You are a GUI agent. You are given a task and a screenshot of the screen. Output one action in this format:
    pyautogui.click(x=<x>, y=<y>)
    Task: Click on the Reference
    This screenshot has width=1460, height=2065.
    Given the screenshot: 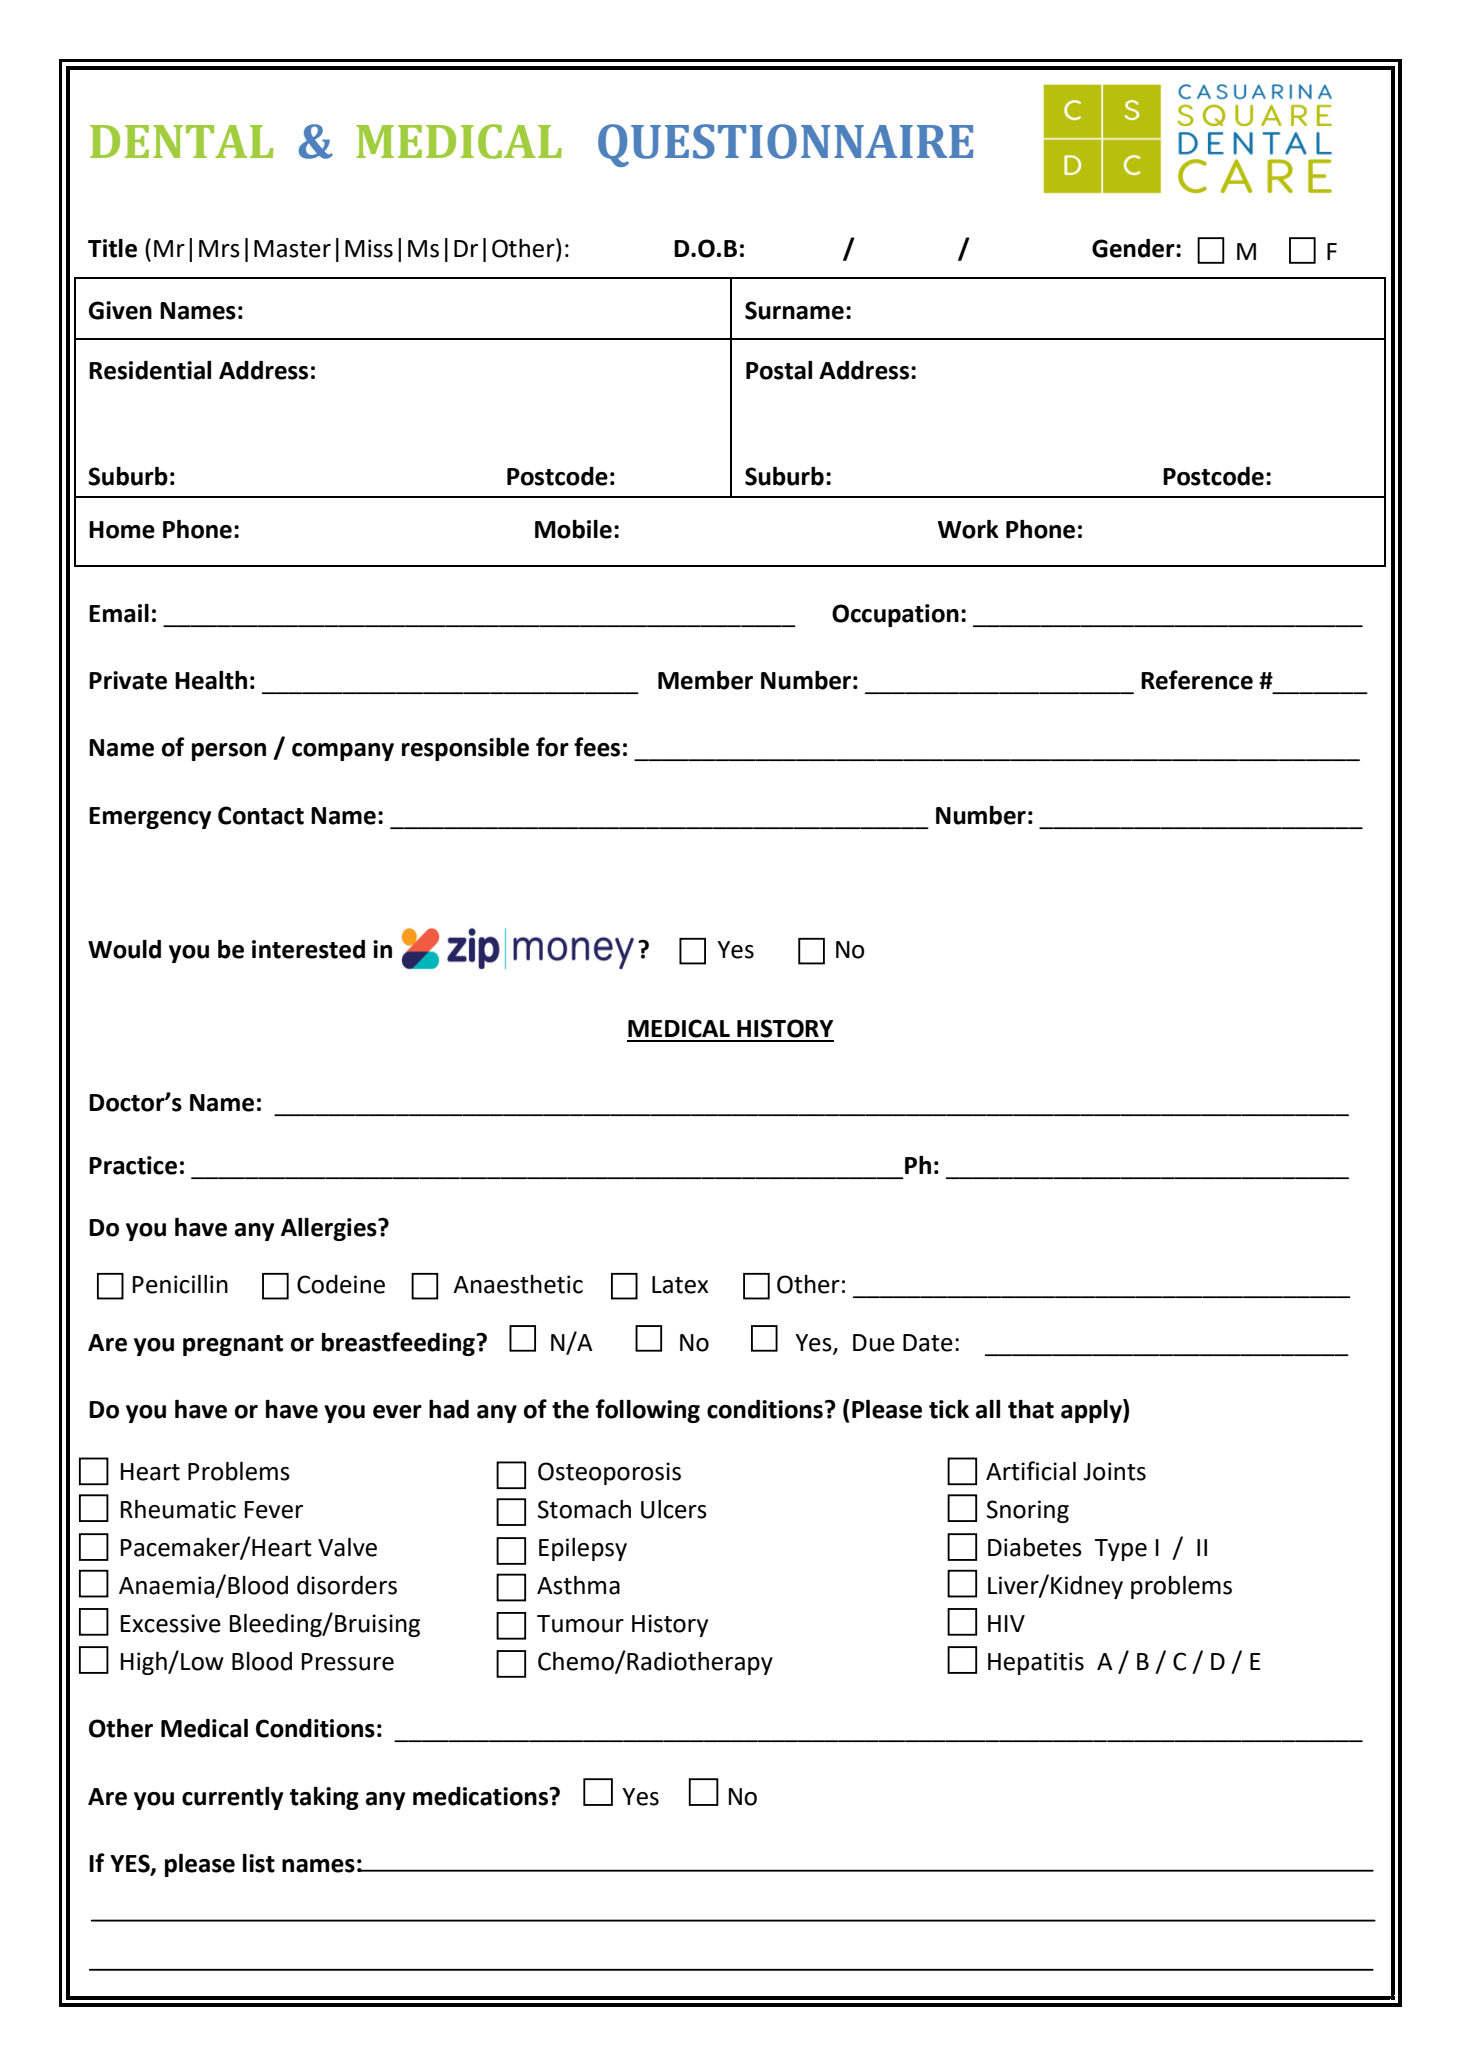 What is the action you would take?
    pyautogui.click(x=1197, y=680)
